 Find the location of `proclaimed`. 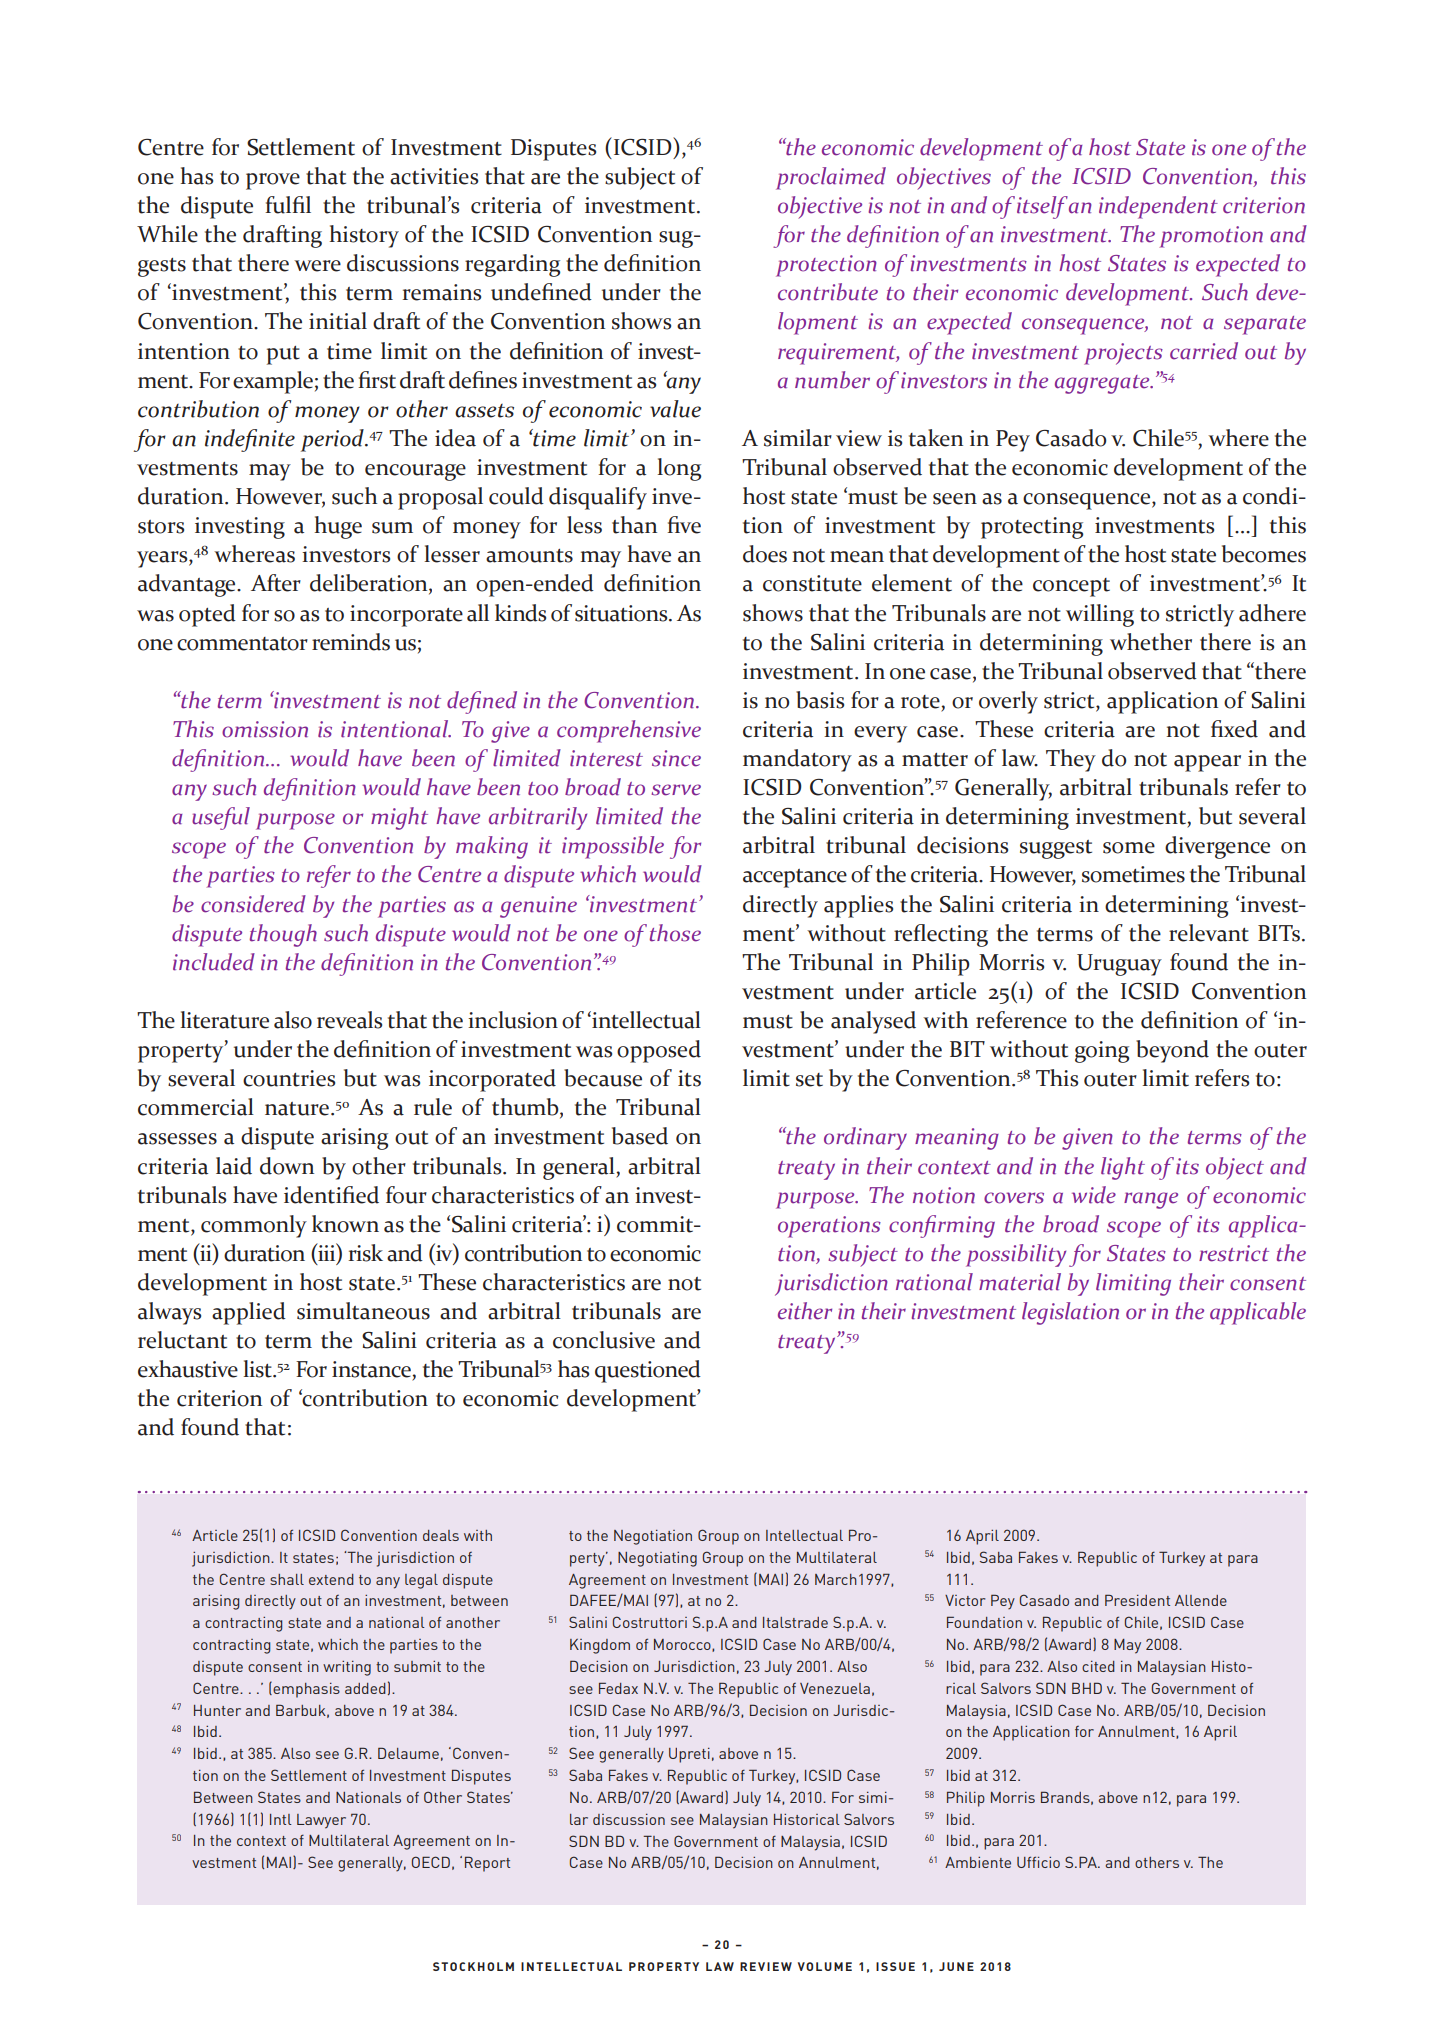

proclaimed is located at coordinates (831, 178).
